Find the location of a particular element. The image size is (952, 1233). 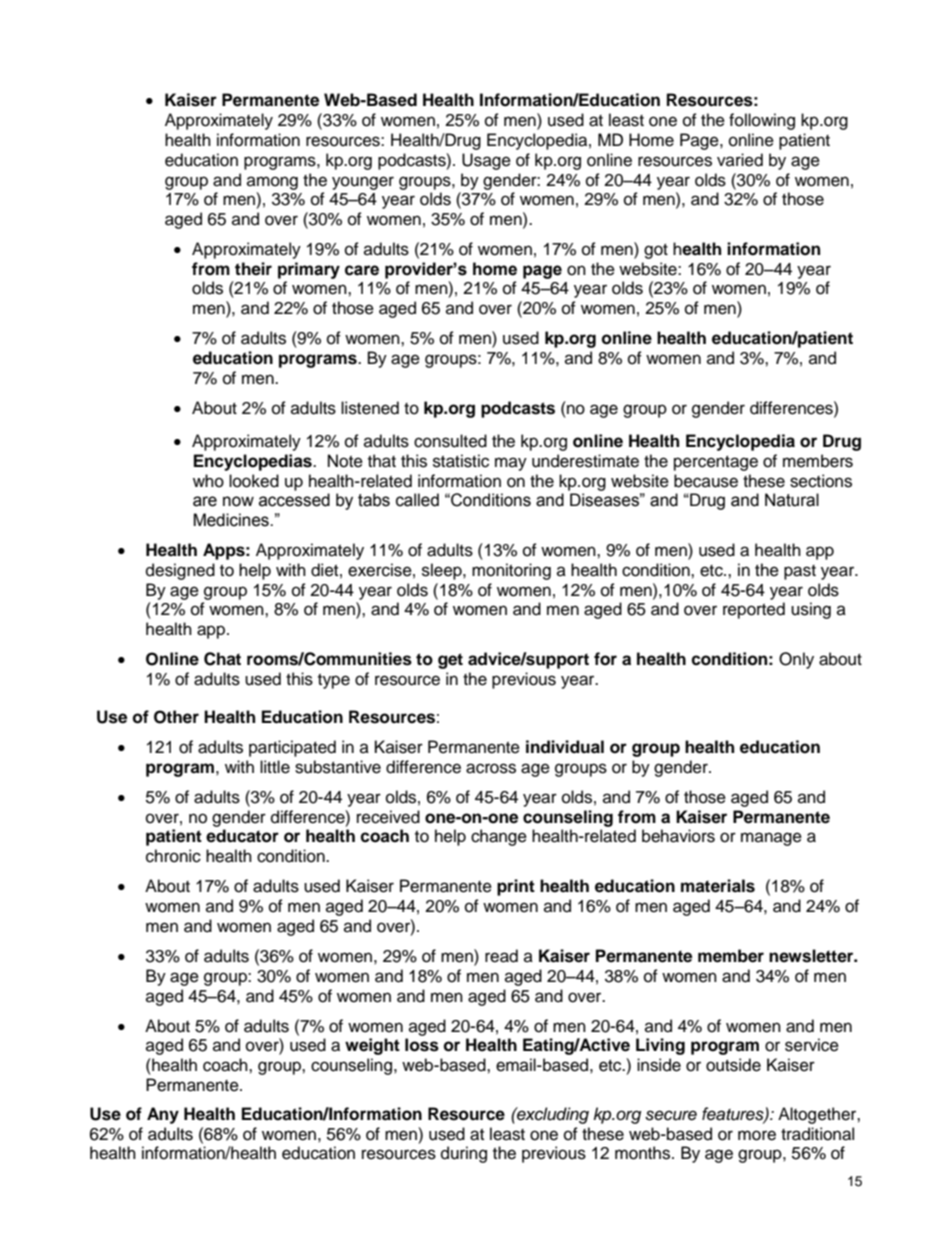

monitoring is located at coordinates (511, 571).
